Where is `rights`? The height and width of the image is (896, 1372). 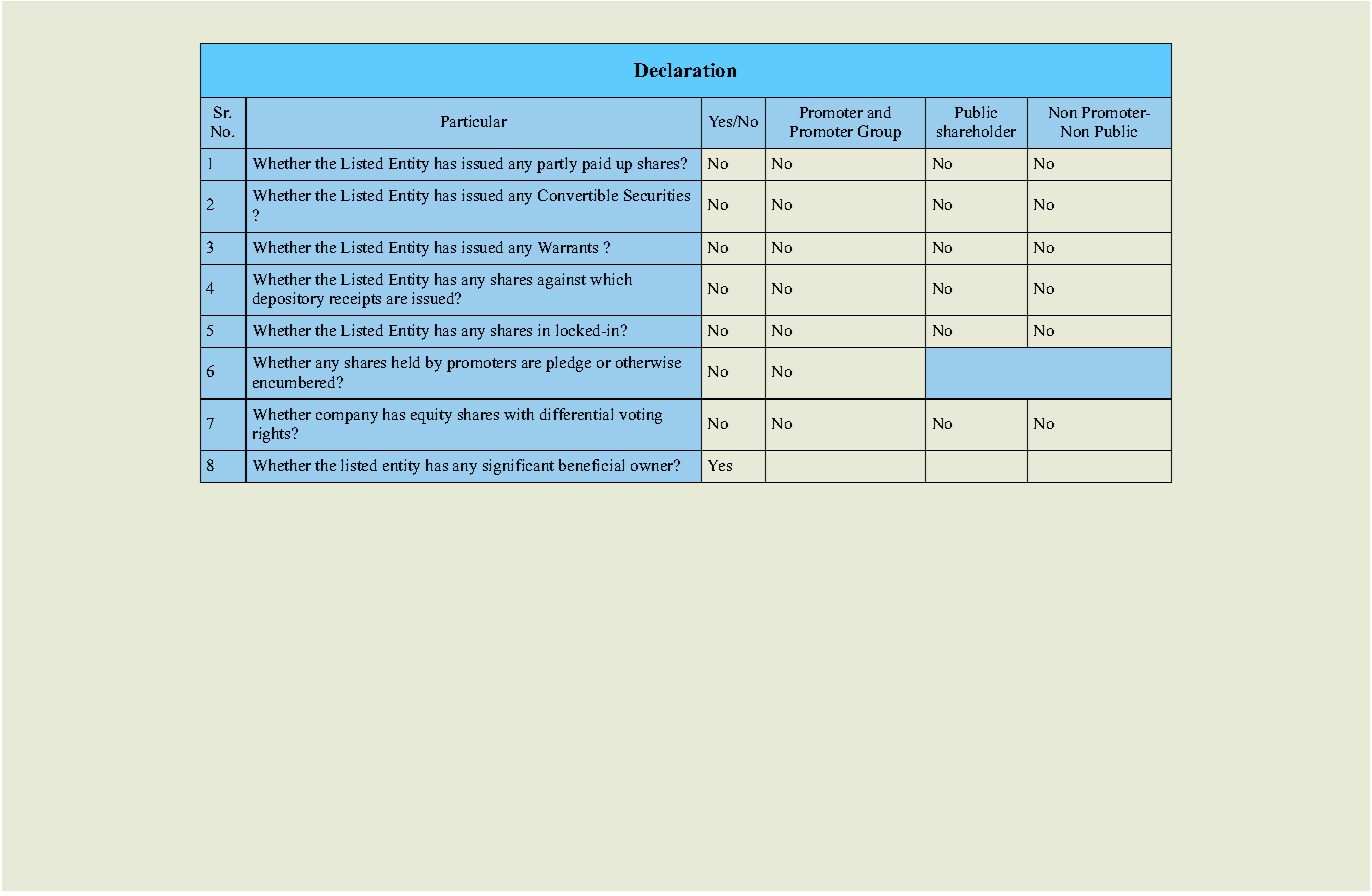 rights is located at coordinates (273, 435).
